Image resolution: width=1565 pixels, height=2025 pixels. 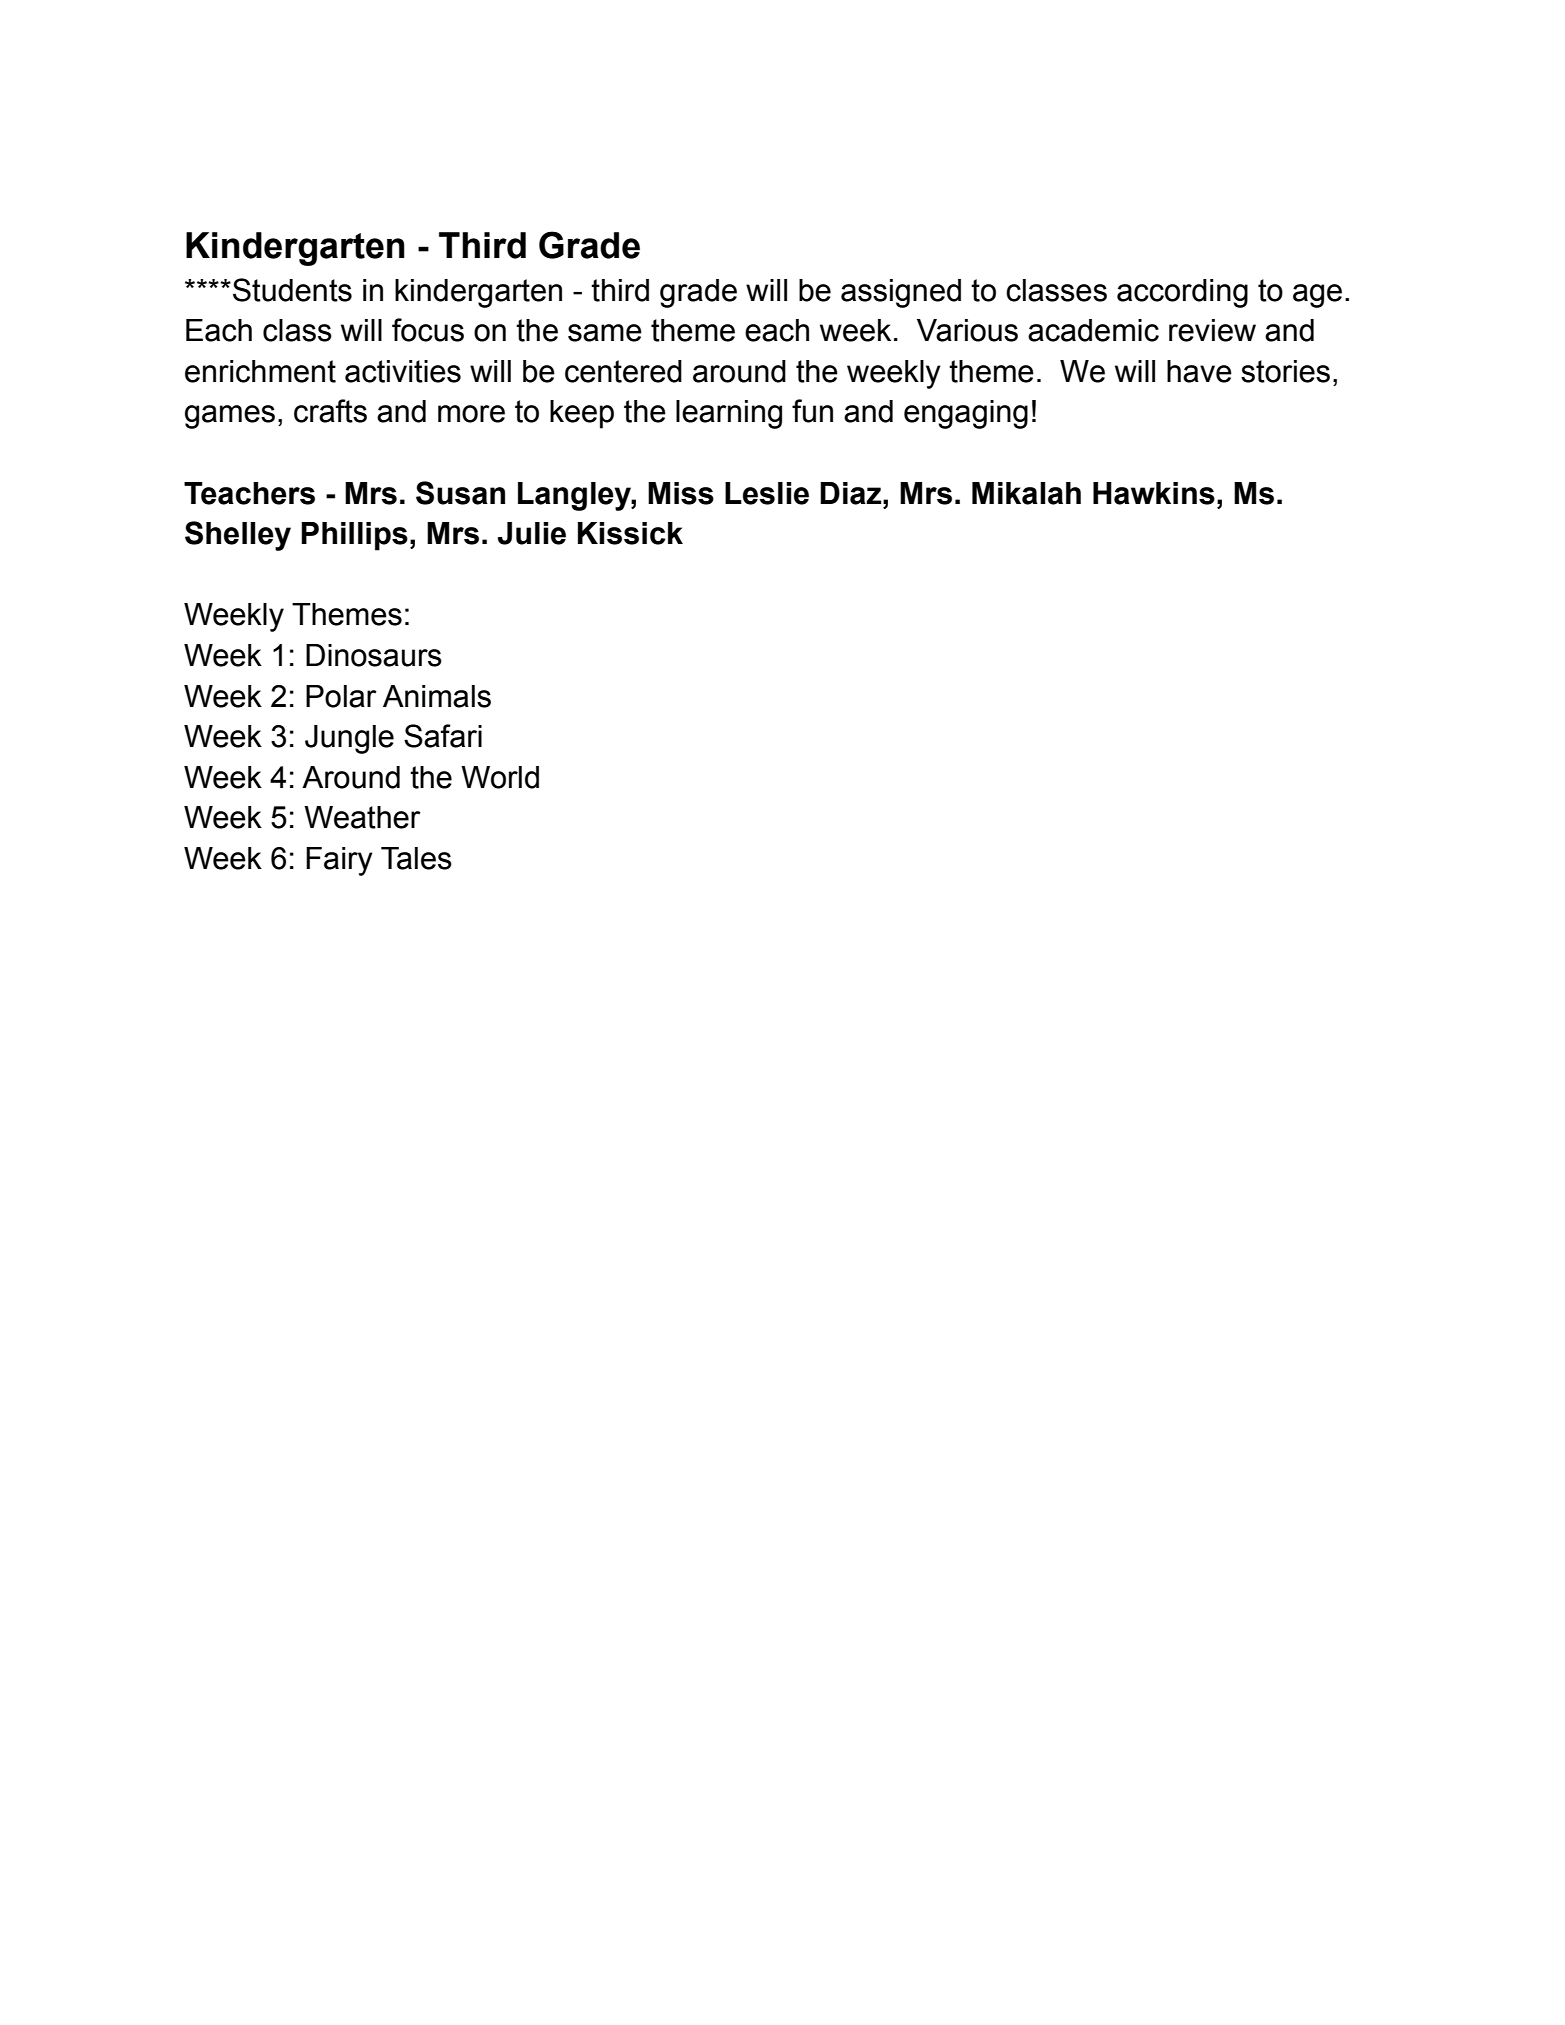 I want to click on Students, so click(x=292, y=290).
